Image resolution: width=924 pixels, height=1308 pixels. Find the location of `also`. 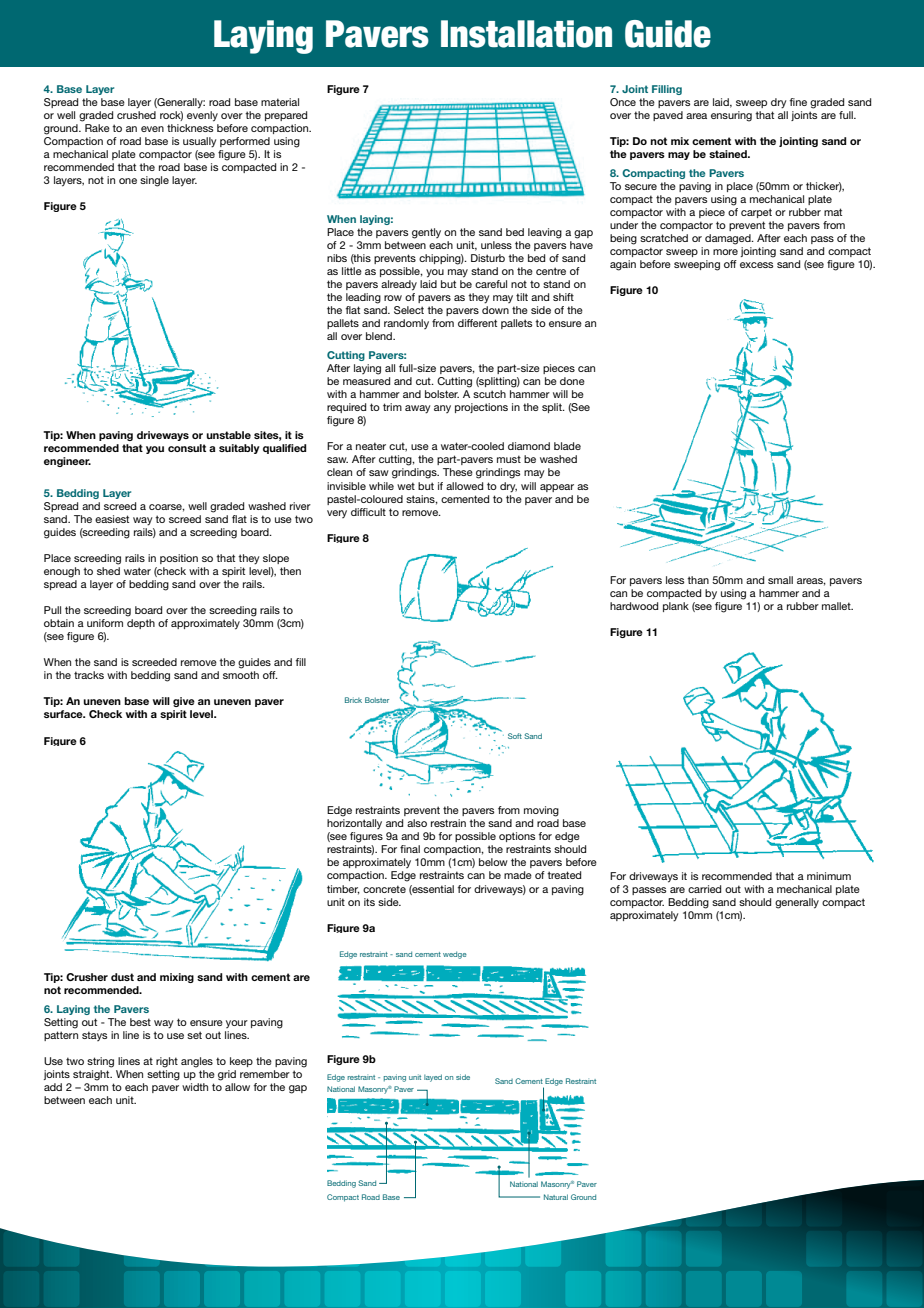

also is located at coordinates (417, 823).
